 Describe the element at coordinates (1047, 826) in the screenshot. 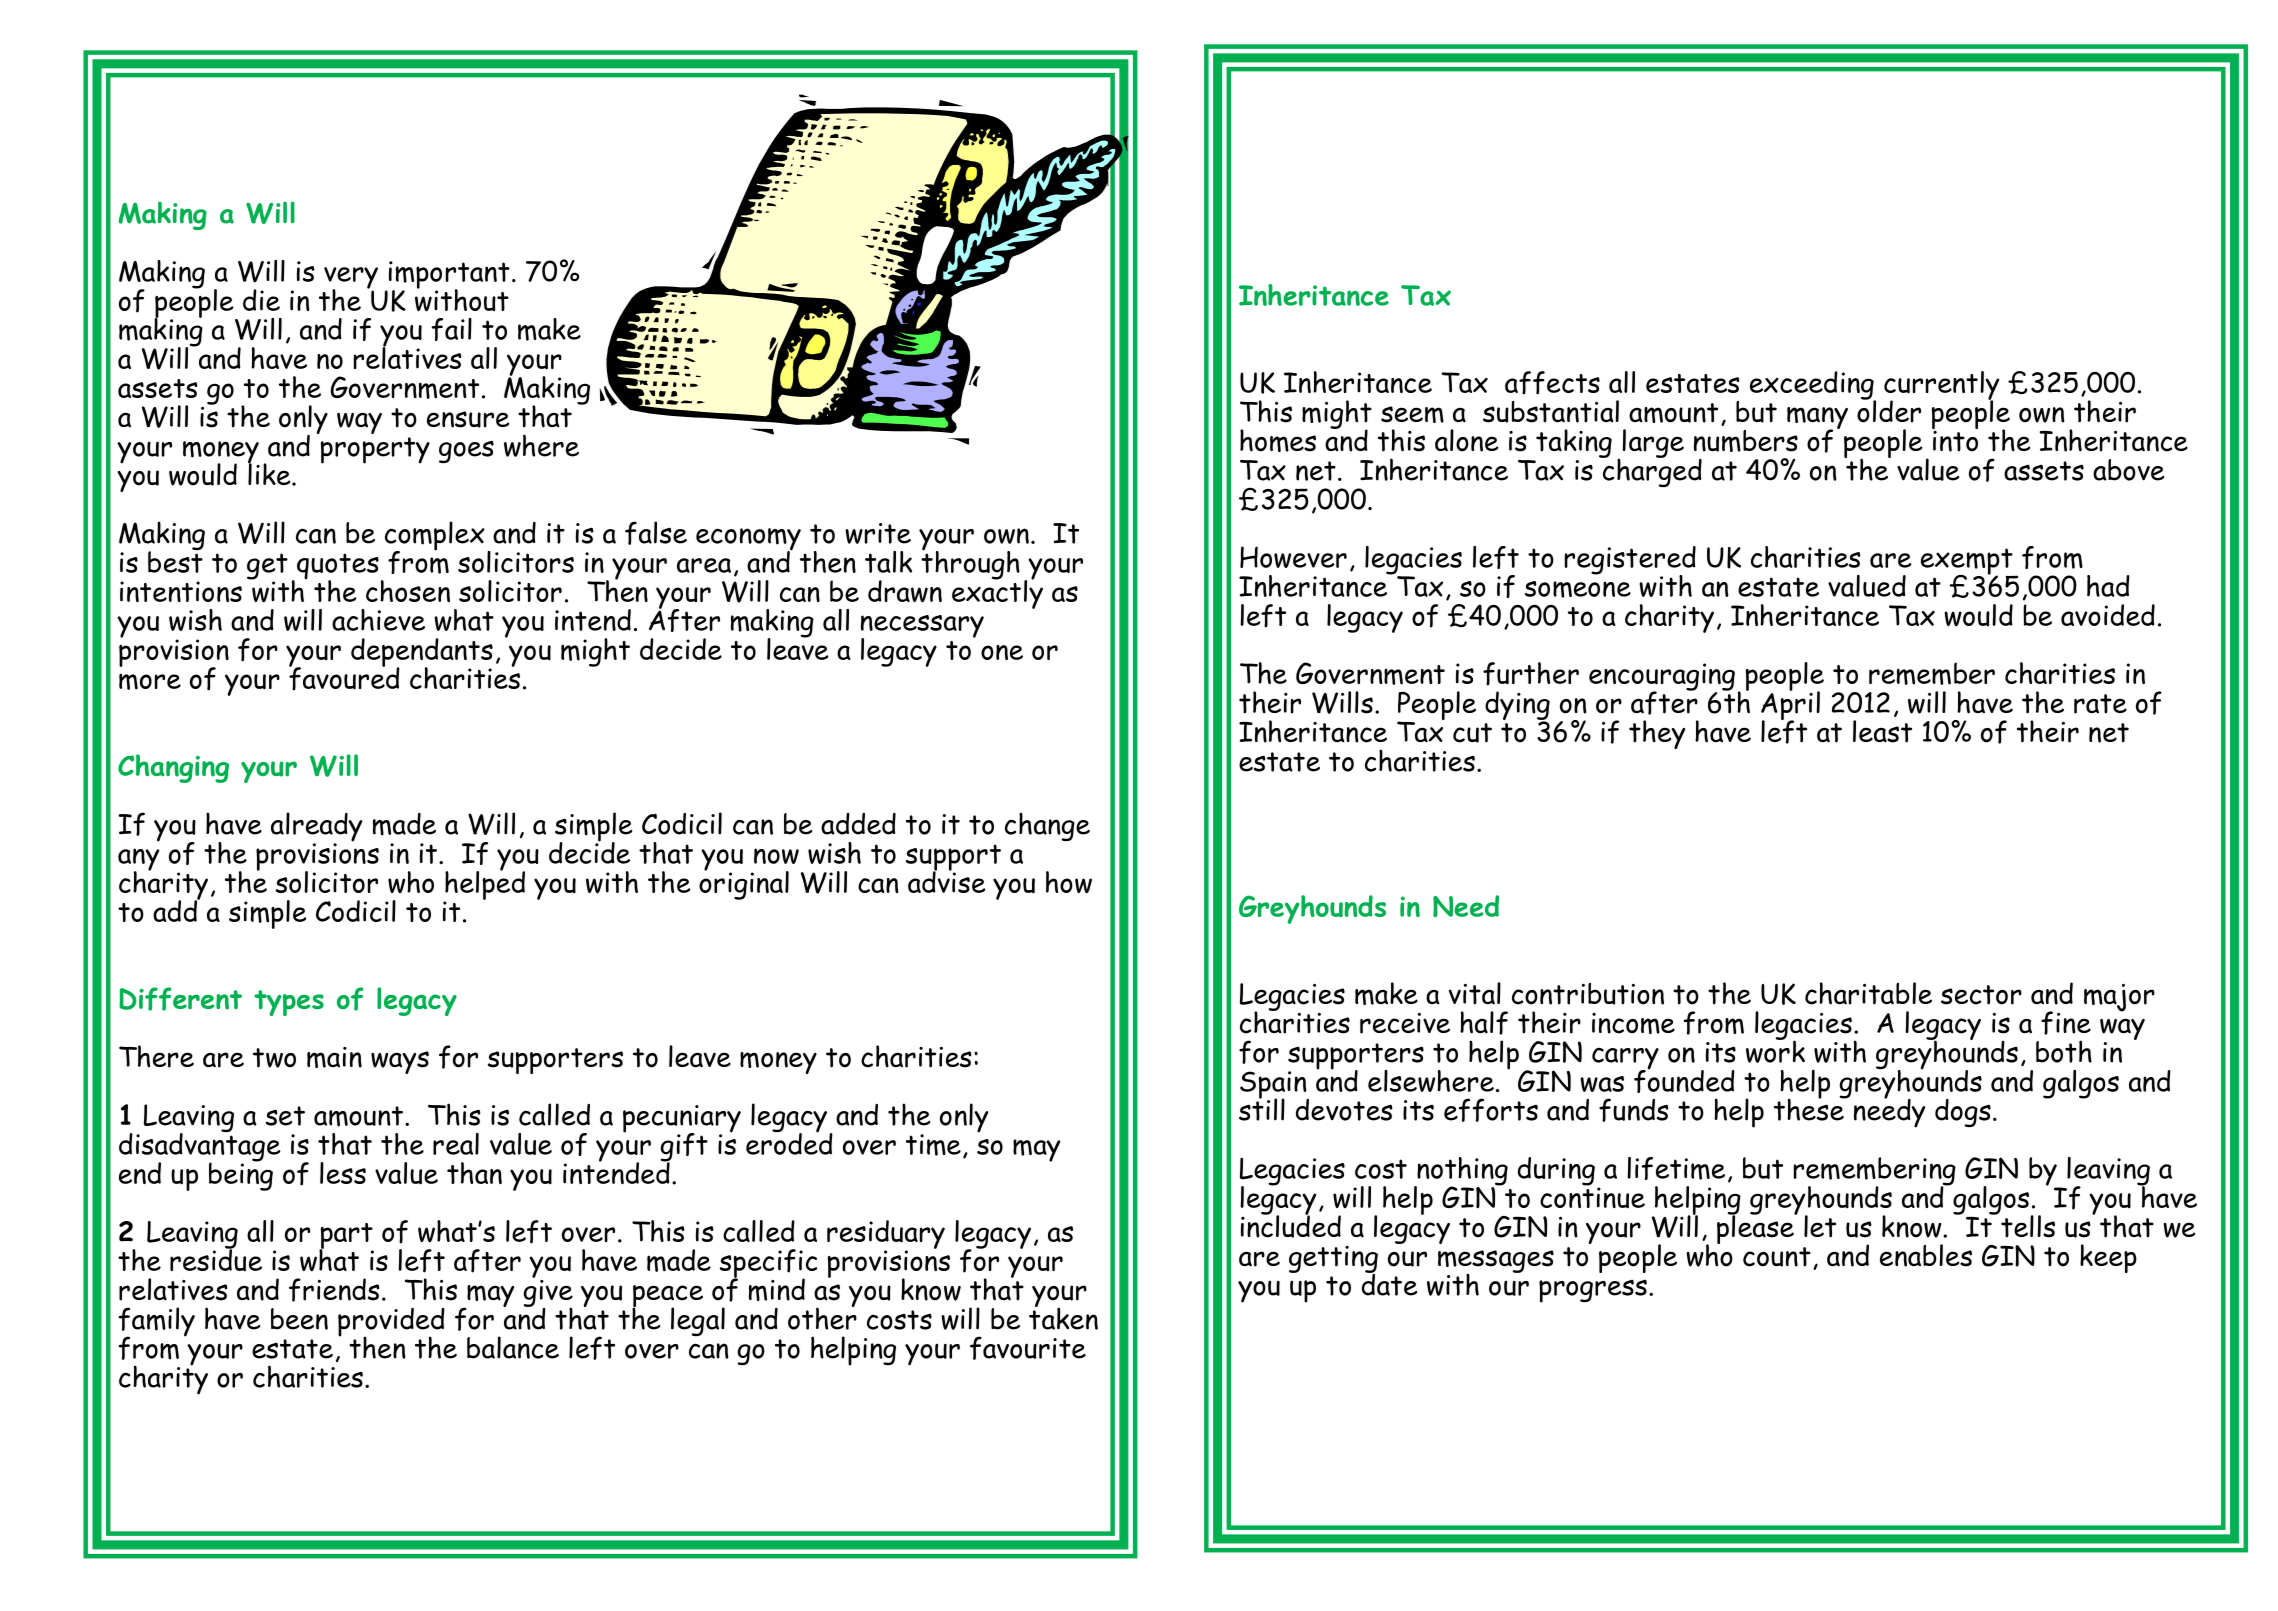

I see `change` at that location.
